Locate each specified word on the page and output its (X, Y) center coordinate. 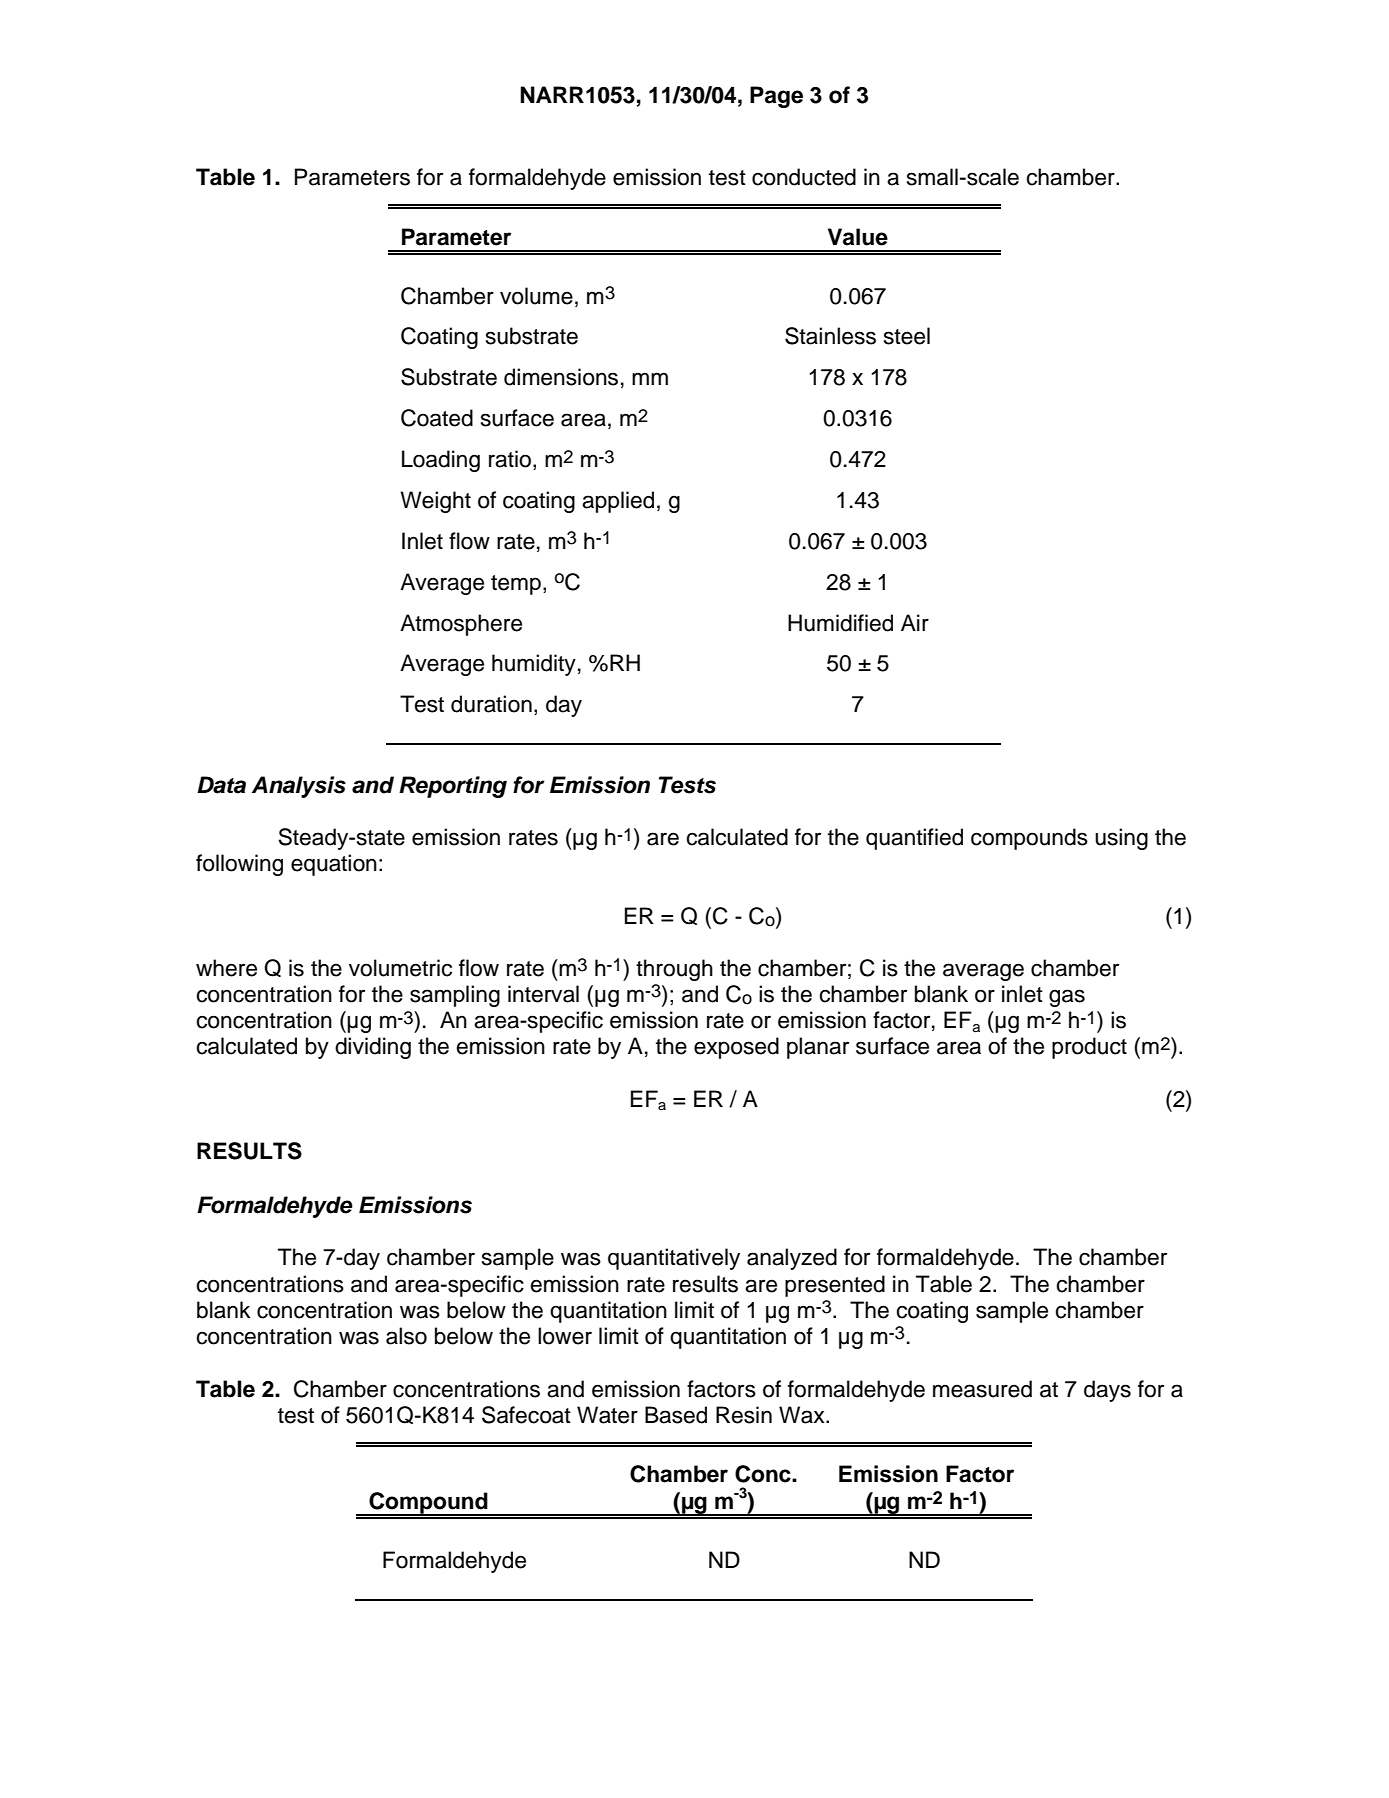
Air (915, 622)
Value (858, 237)
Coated (437, 418)
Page (776, 97)
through (674, 970)
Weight (435, 502)
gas (1067, 998)
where (226, 968)
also (406, 1336)
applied (618, 502)
